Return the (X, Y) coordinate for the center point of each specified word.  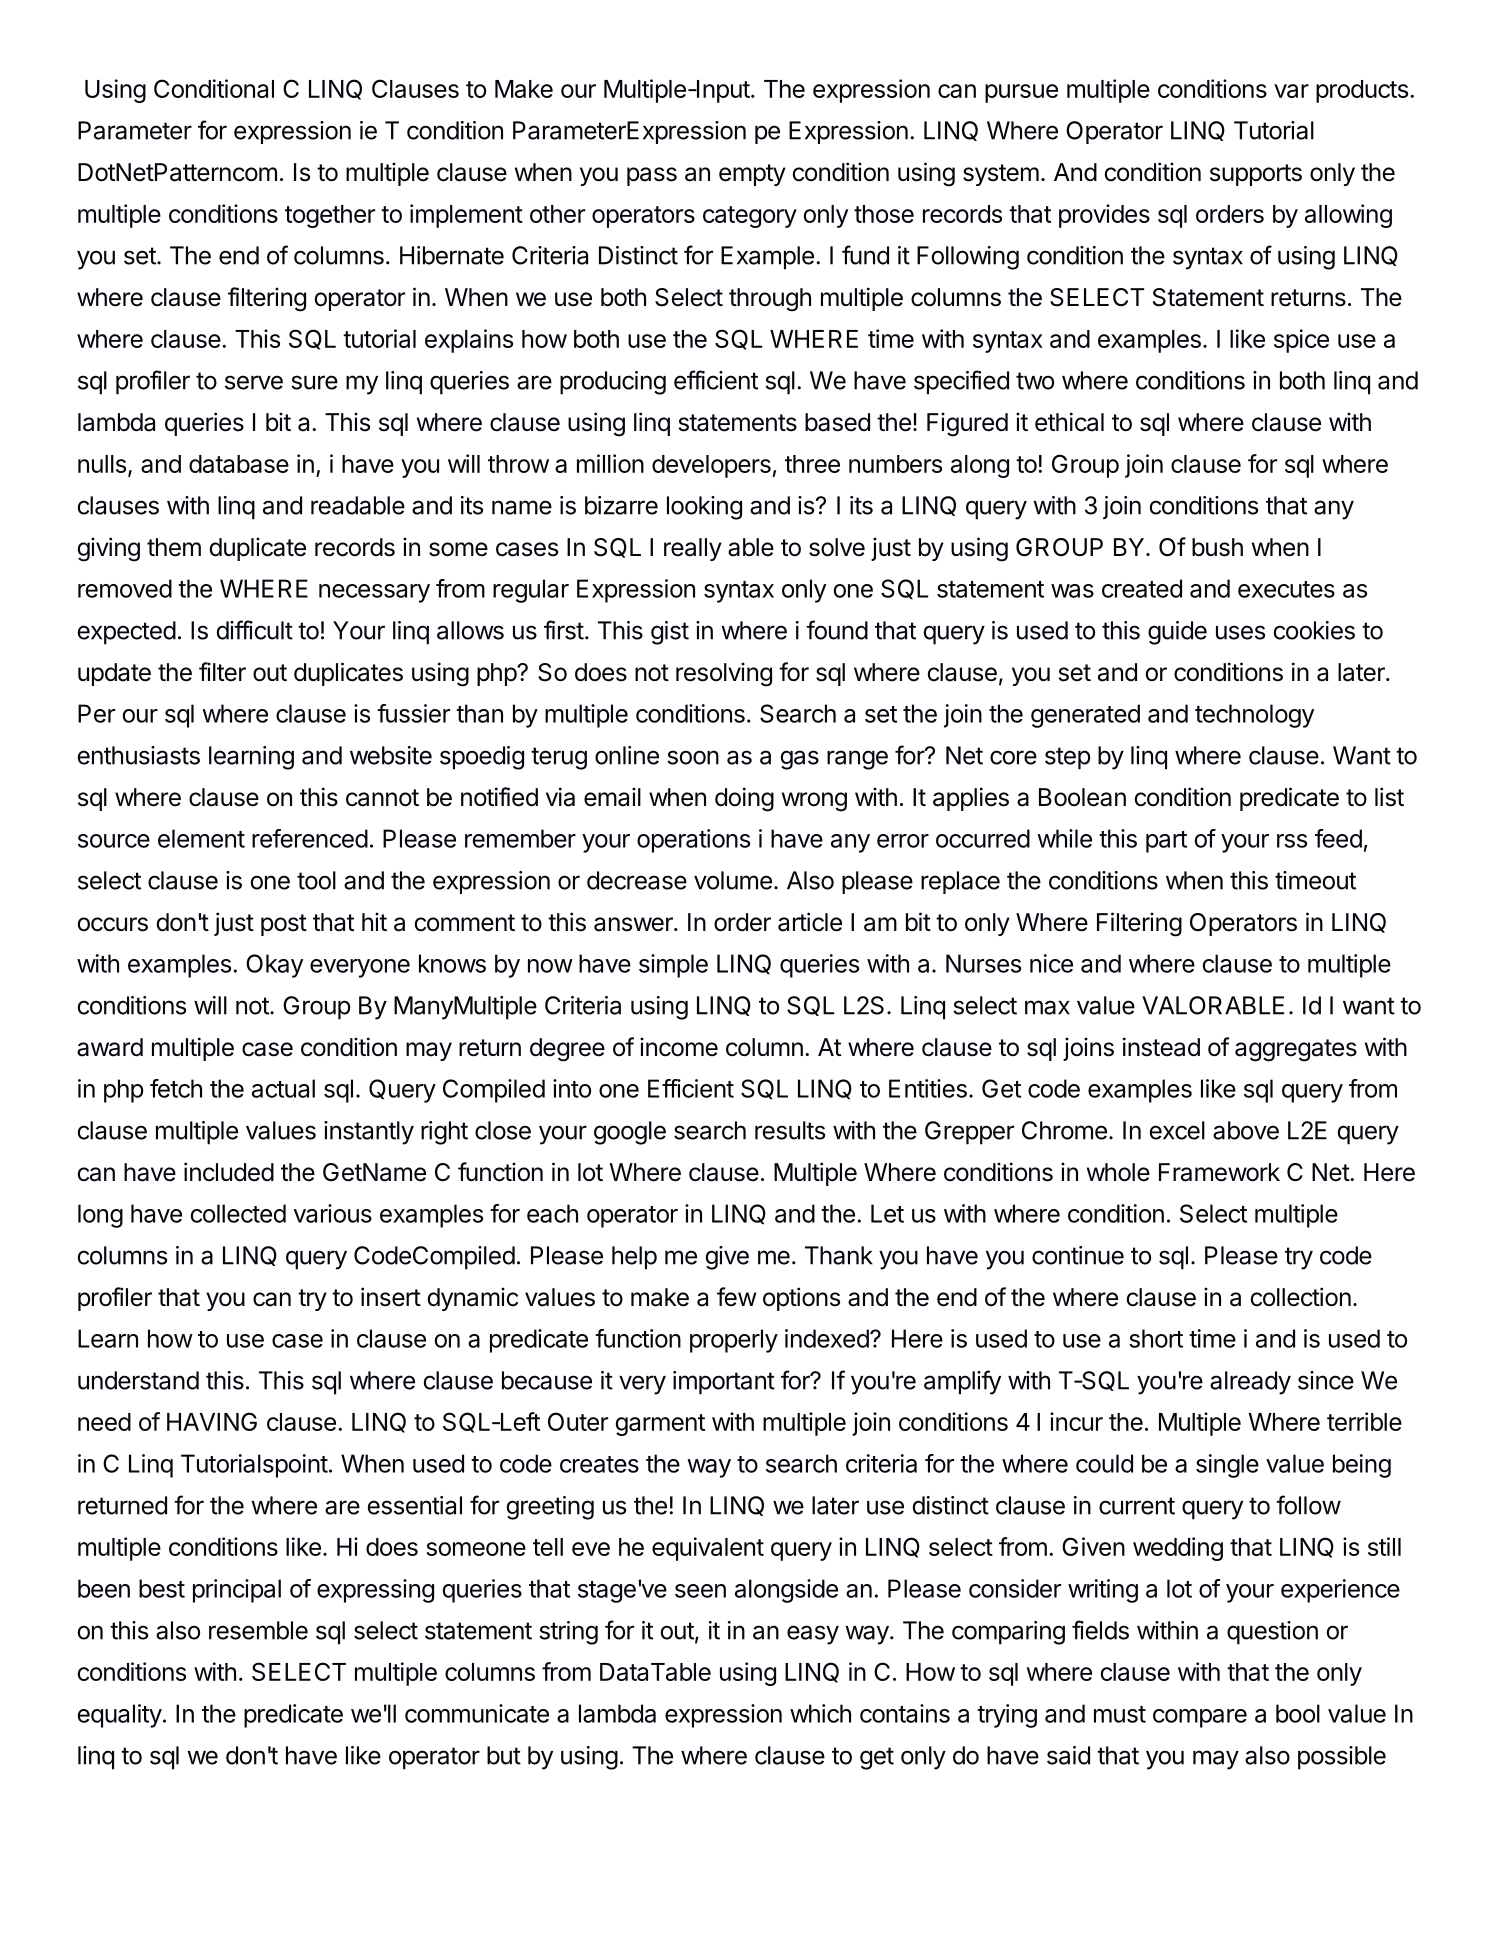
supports (1256, 175)
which (820, 1713)
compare (1200, 1718)
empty (752, 175)
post (284, 925)
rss (1292, 841)
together (330, 216)
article (810, 922)
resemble (258, 1630)
